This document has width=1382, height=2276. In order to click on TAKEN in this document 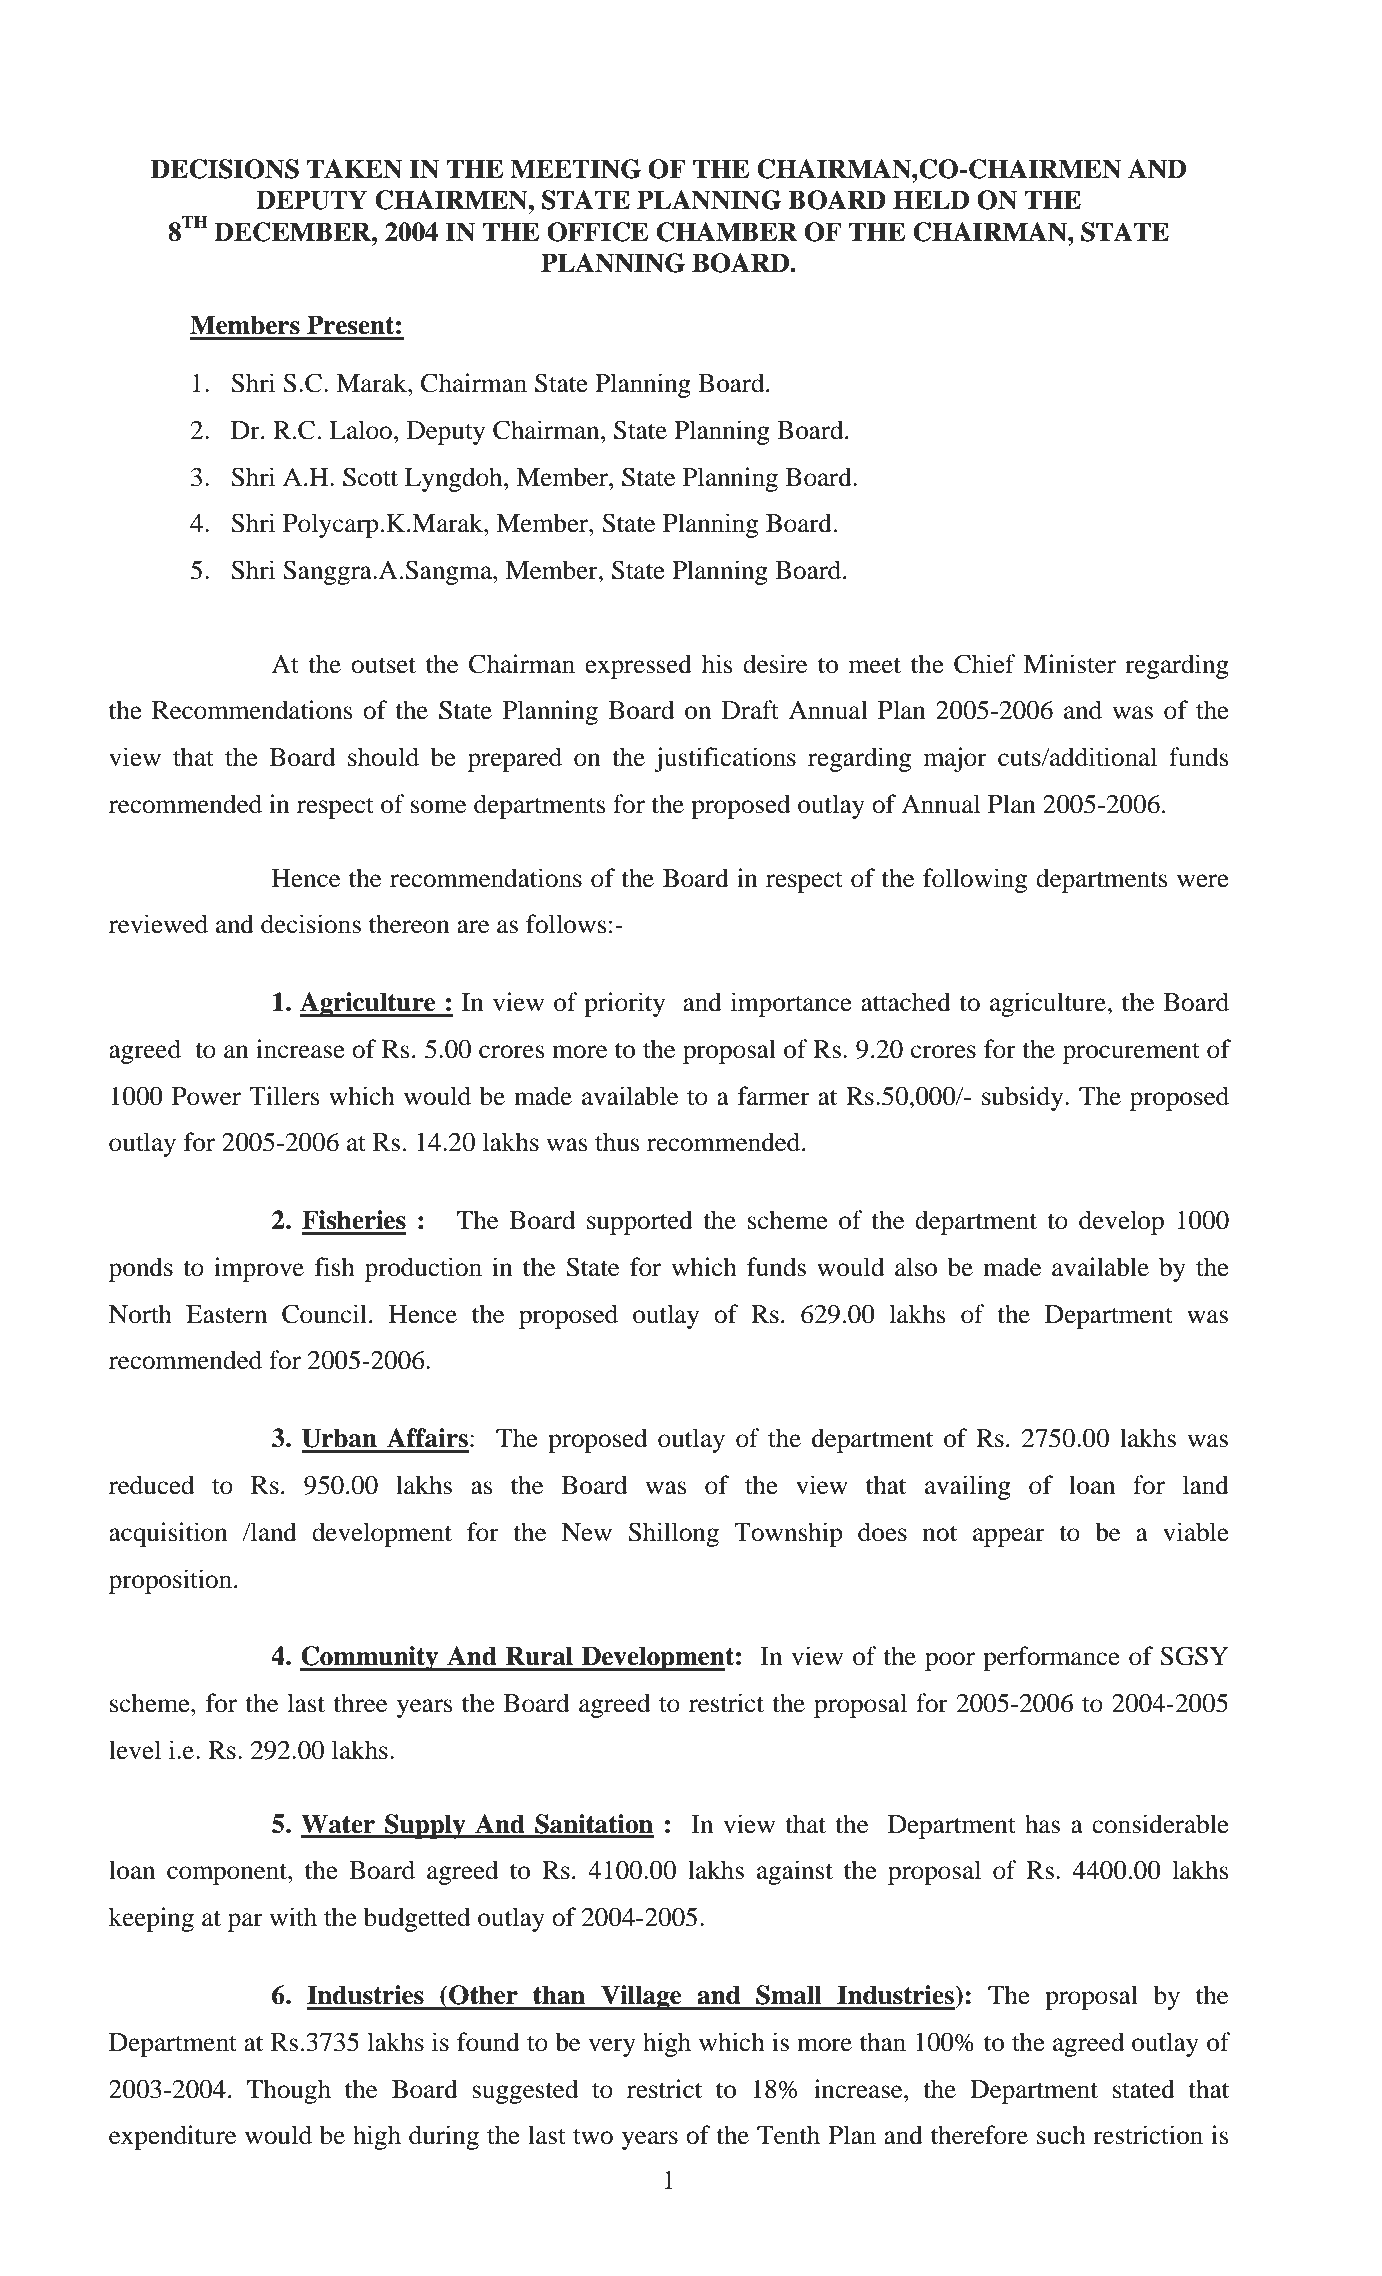, I will do `click(354, 169)`.
